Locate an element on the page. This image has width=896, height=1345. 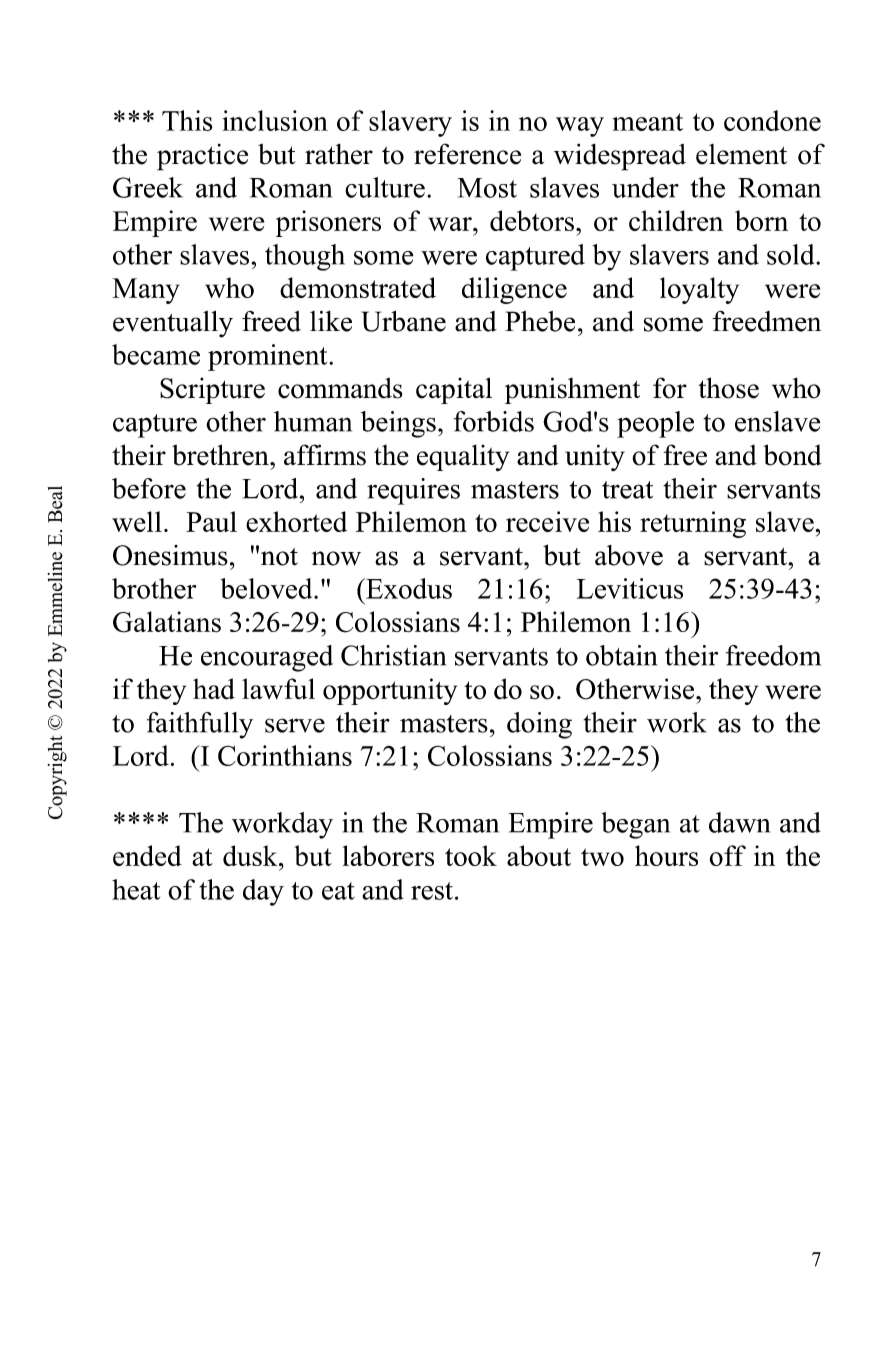
off is located at coordinates (727, 855).
